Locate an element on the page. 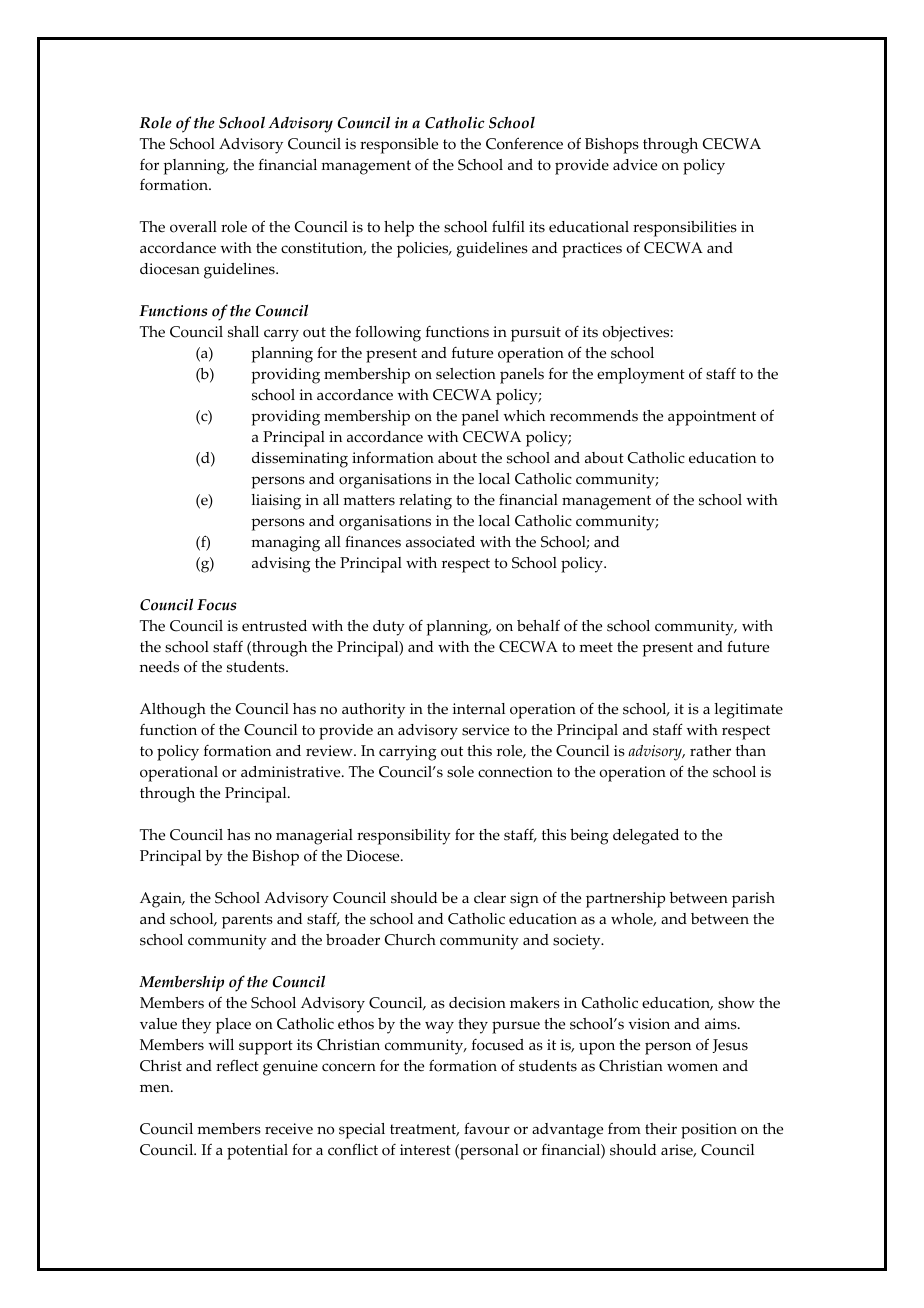 The image size is (924, 1308). responsible is located at coordinates (399, 146).
